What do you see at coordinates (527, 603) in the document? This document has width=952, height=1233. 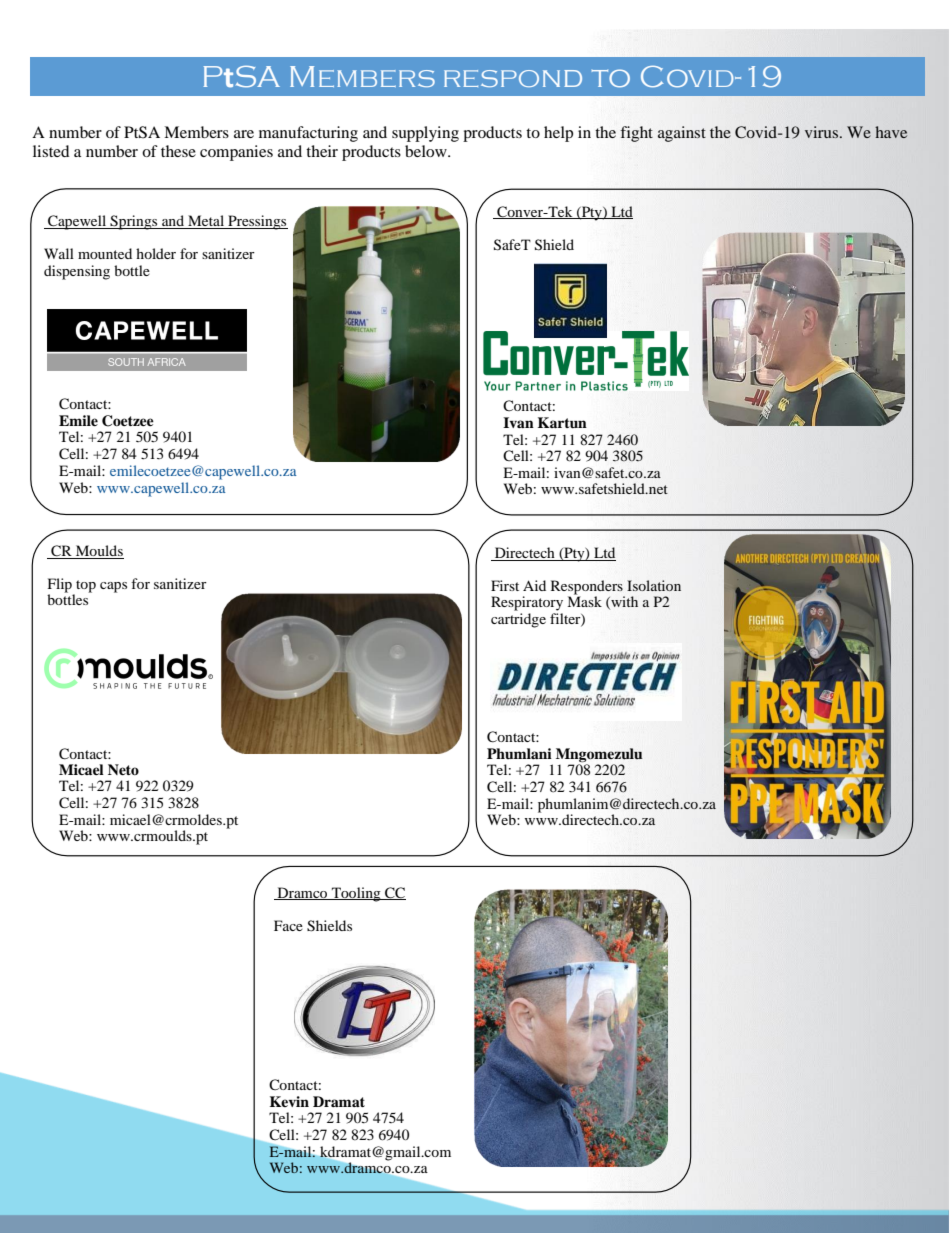 I see `Respiratory` at bounding box center [527, 603].
